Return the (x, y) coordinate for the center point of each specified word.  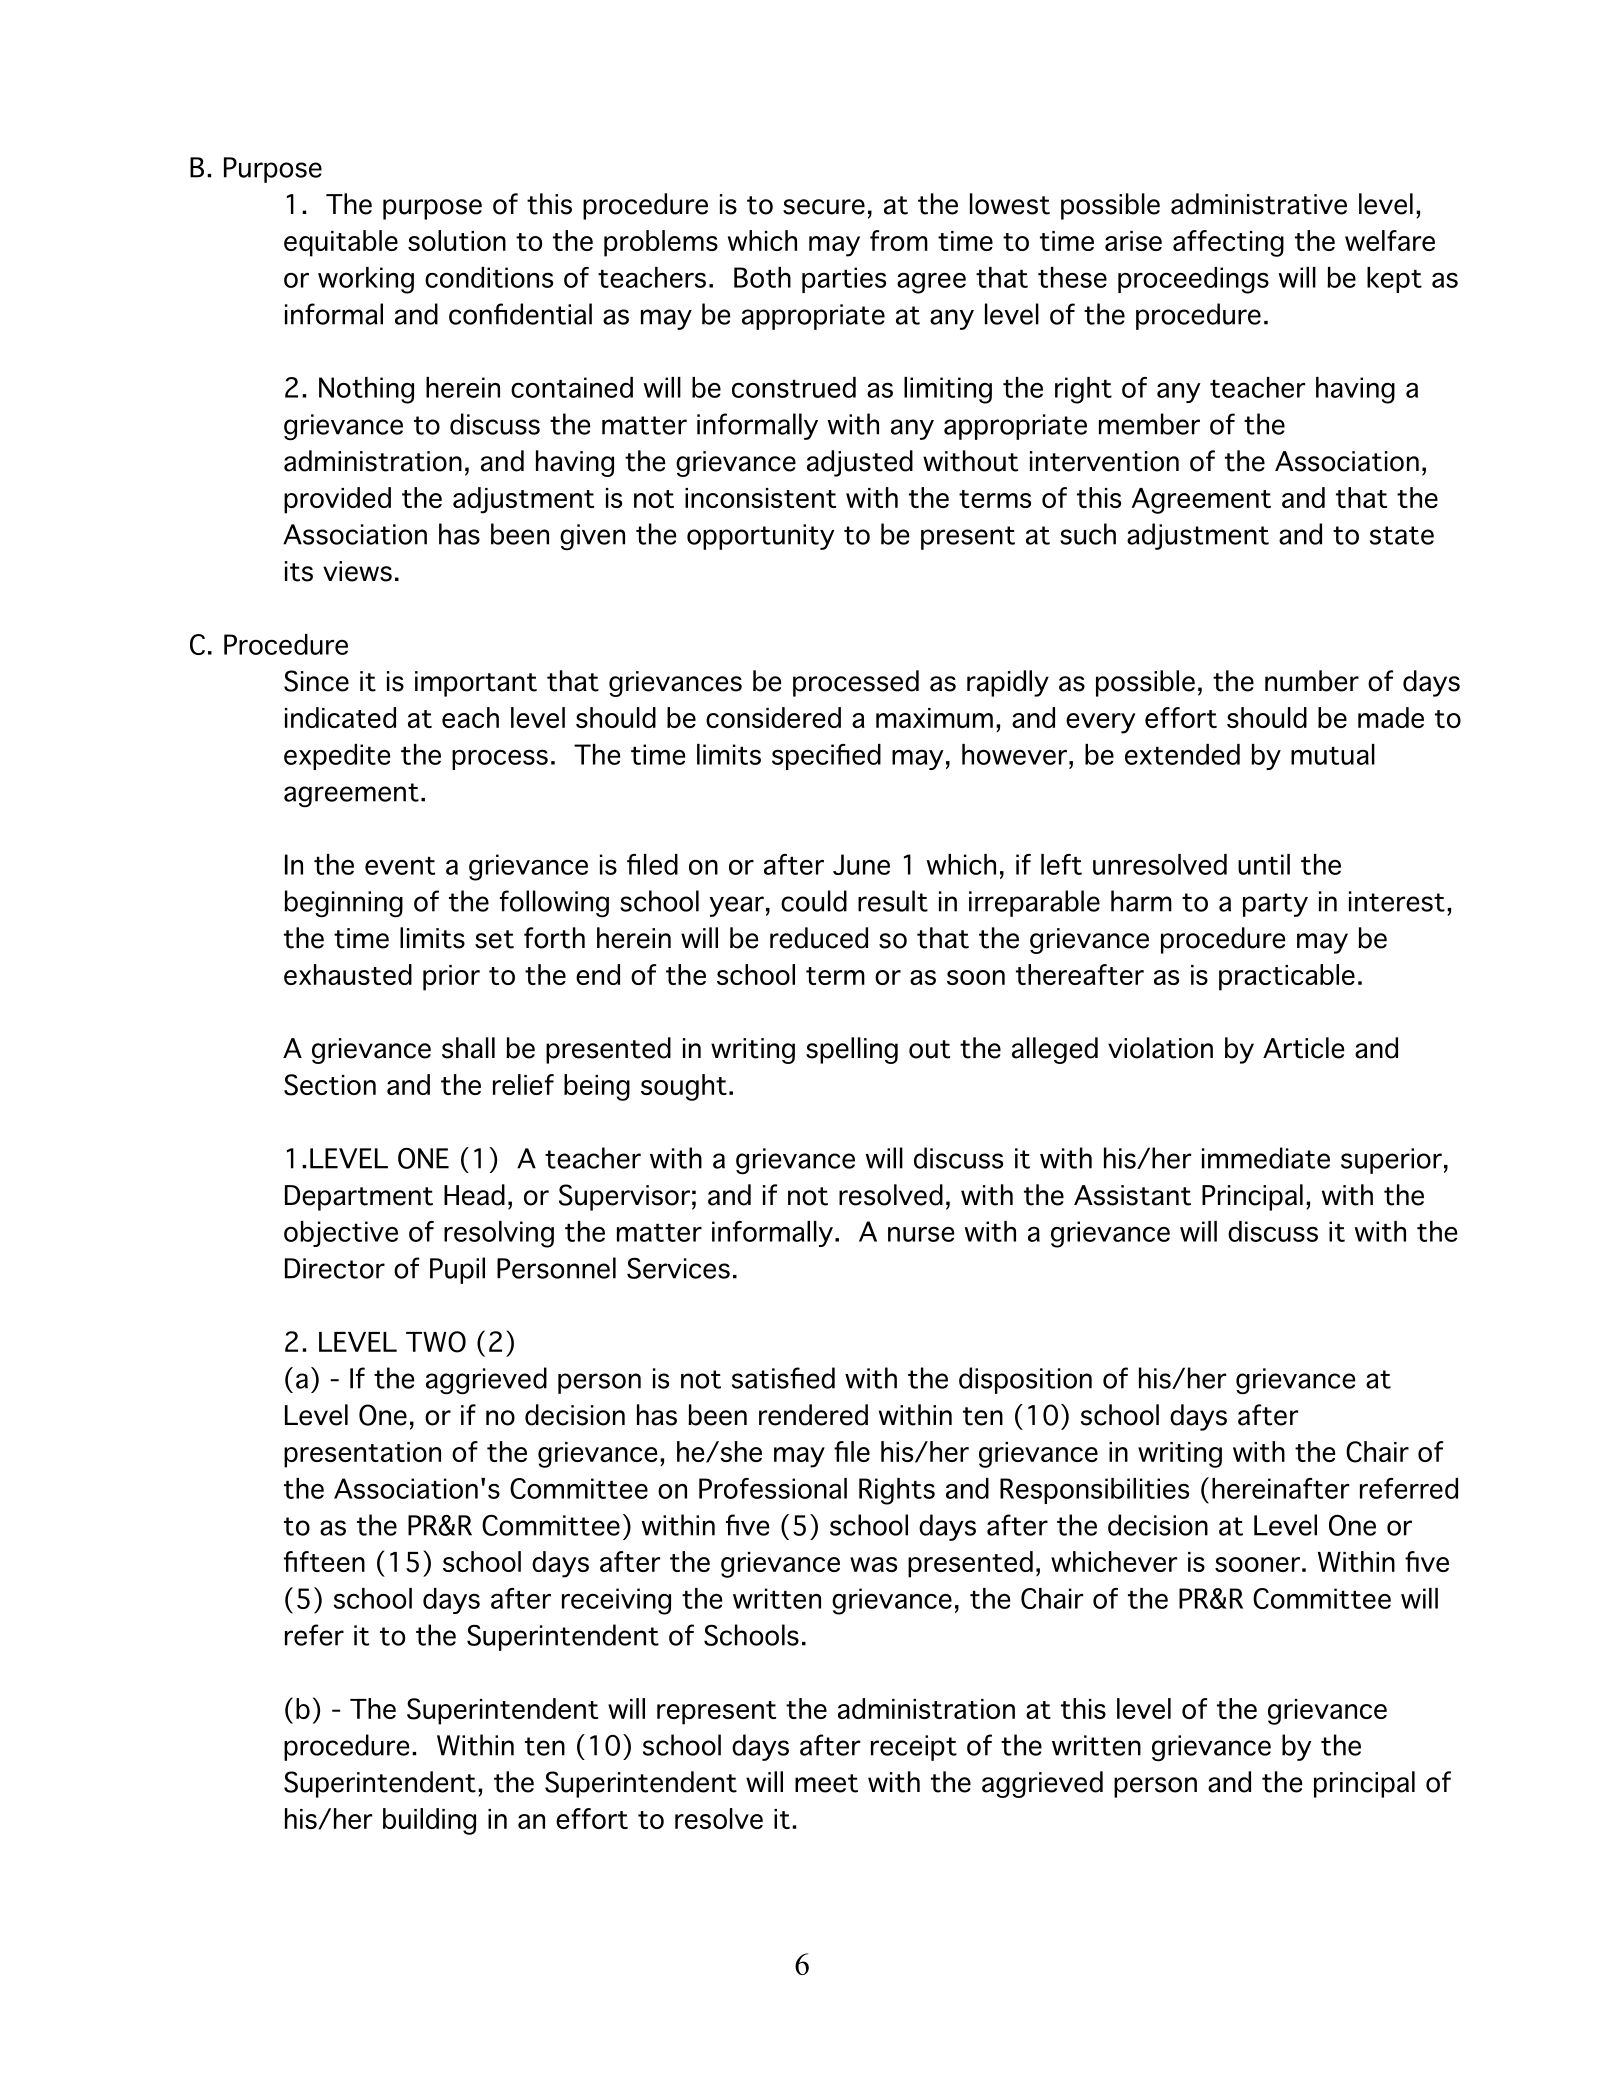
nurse (921, 1234)
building (429, 1821)
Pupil (457, 1270)
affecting (1228, 243)
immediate (1266, 1158)
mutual (1333, 754)
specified (826, 757)
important (476, 684)
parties (844, 280)
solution (457, 240)
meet (826, 1783)
